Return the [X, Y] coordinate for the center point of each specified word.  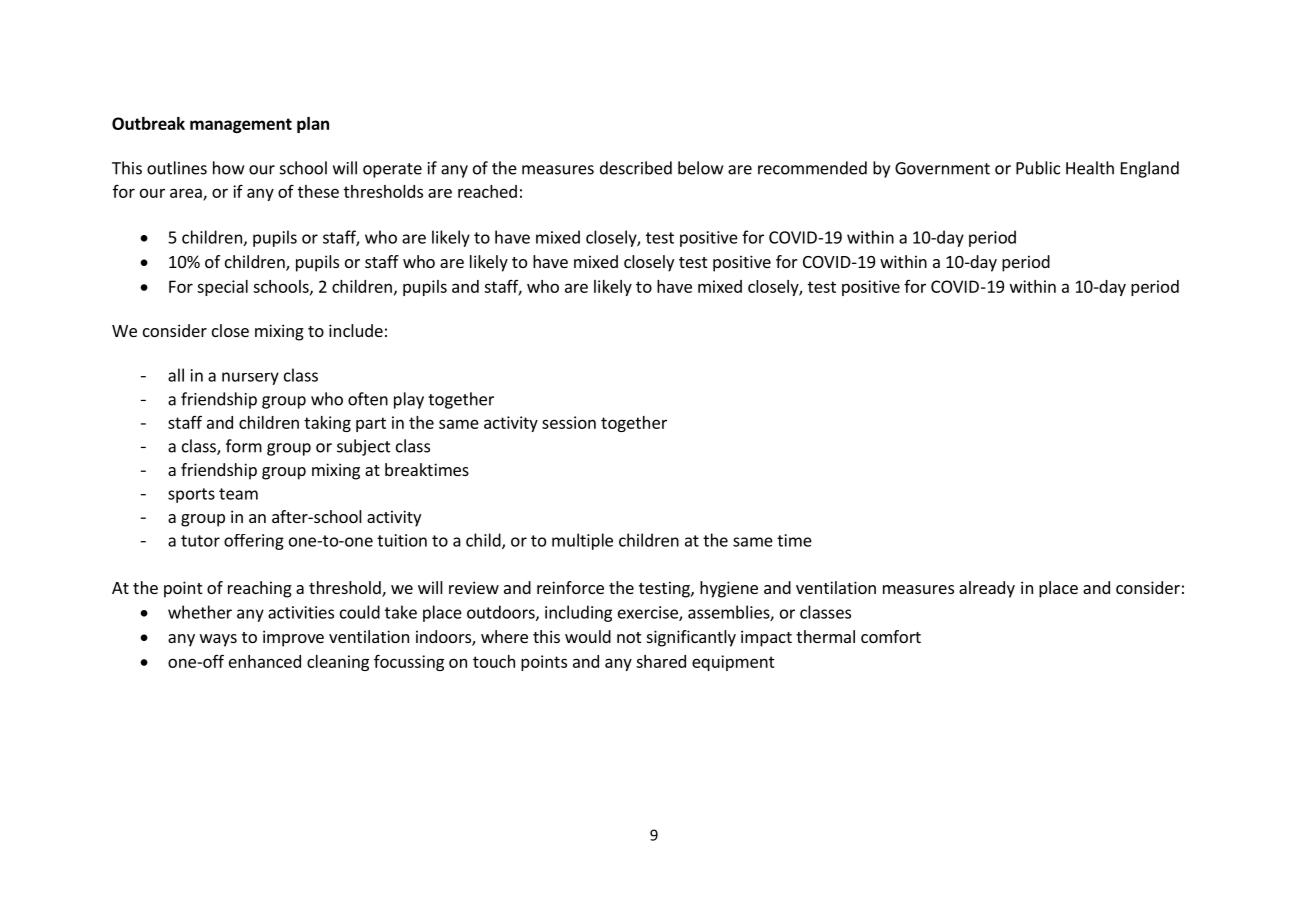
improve [293, 638]
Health [1090, 168]
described [636, 168]
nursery [250, 378]
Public [1038, 168]
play [409, 400]
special [222, 288]
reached [487, 191]
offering [254, 542]
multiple [582, 541]
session [569, 422]
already [987, 589]
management [241, 125]
